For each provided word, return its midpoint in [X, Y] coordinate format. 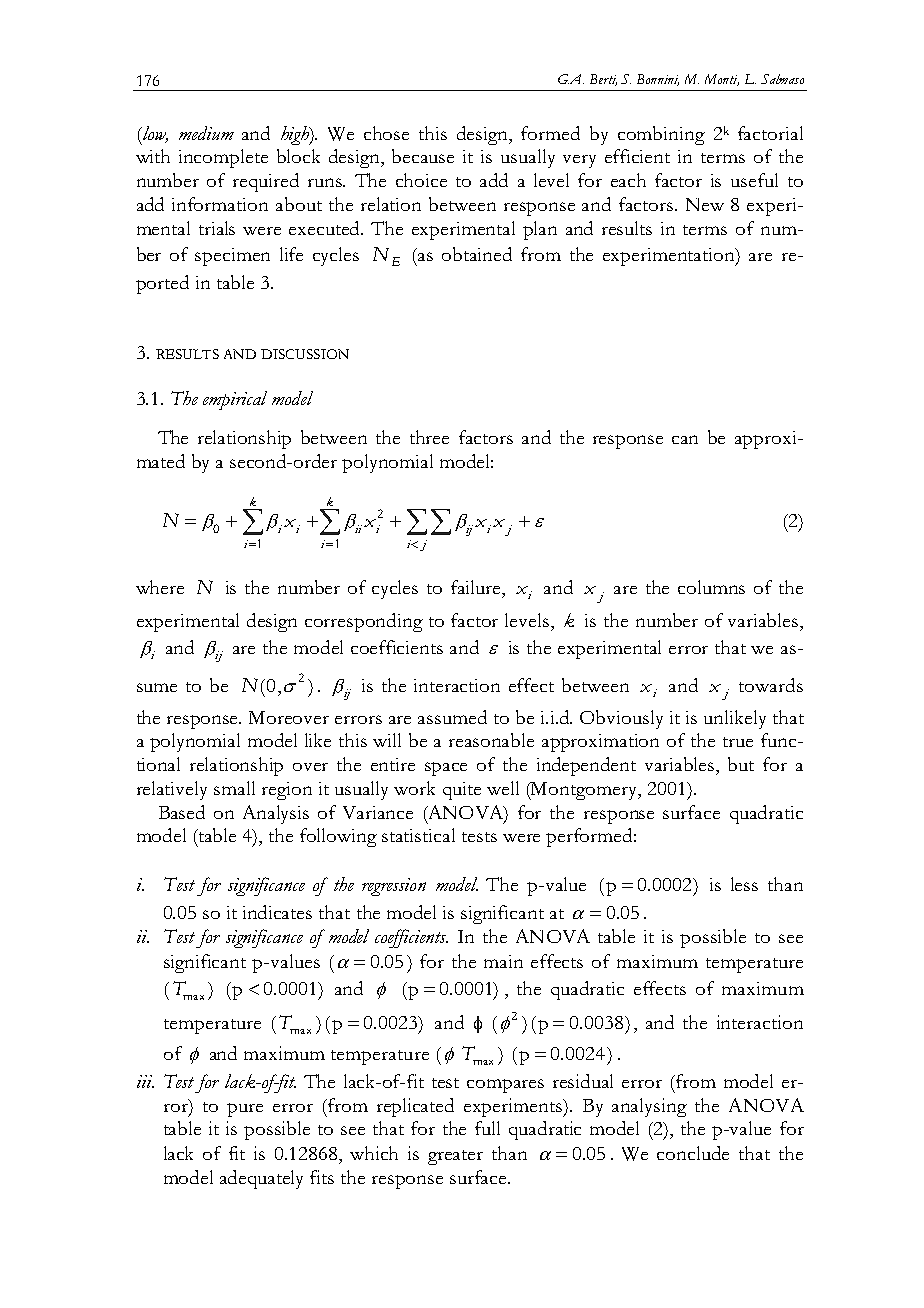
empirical [235, 400]
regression [394, 887]
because [423, 156]
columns [711, 587]
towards [771, 685]
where [160, 587]
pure [245, 1110]
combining [661, 135]
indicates [277, 912]
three [429, 437]
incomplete [223, 158]
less [744, 884]
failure [477, 587]
